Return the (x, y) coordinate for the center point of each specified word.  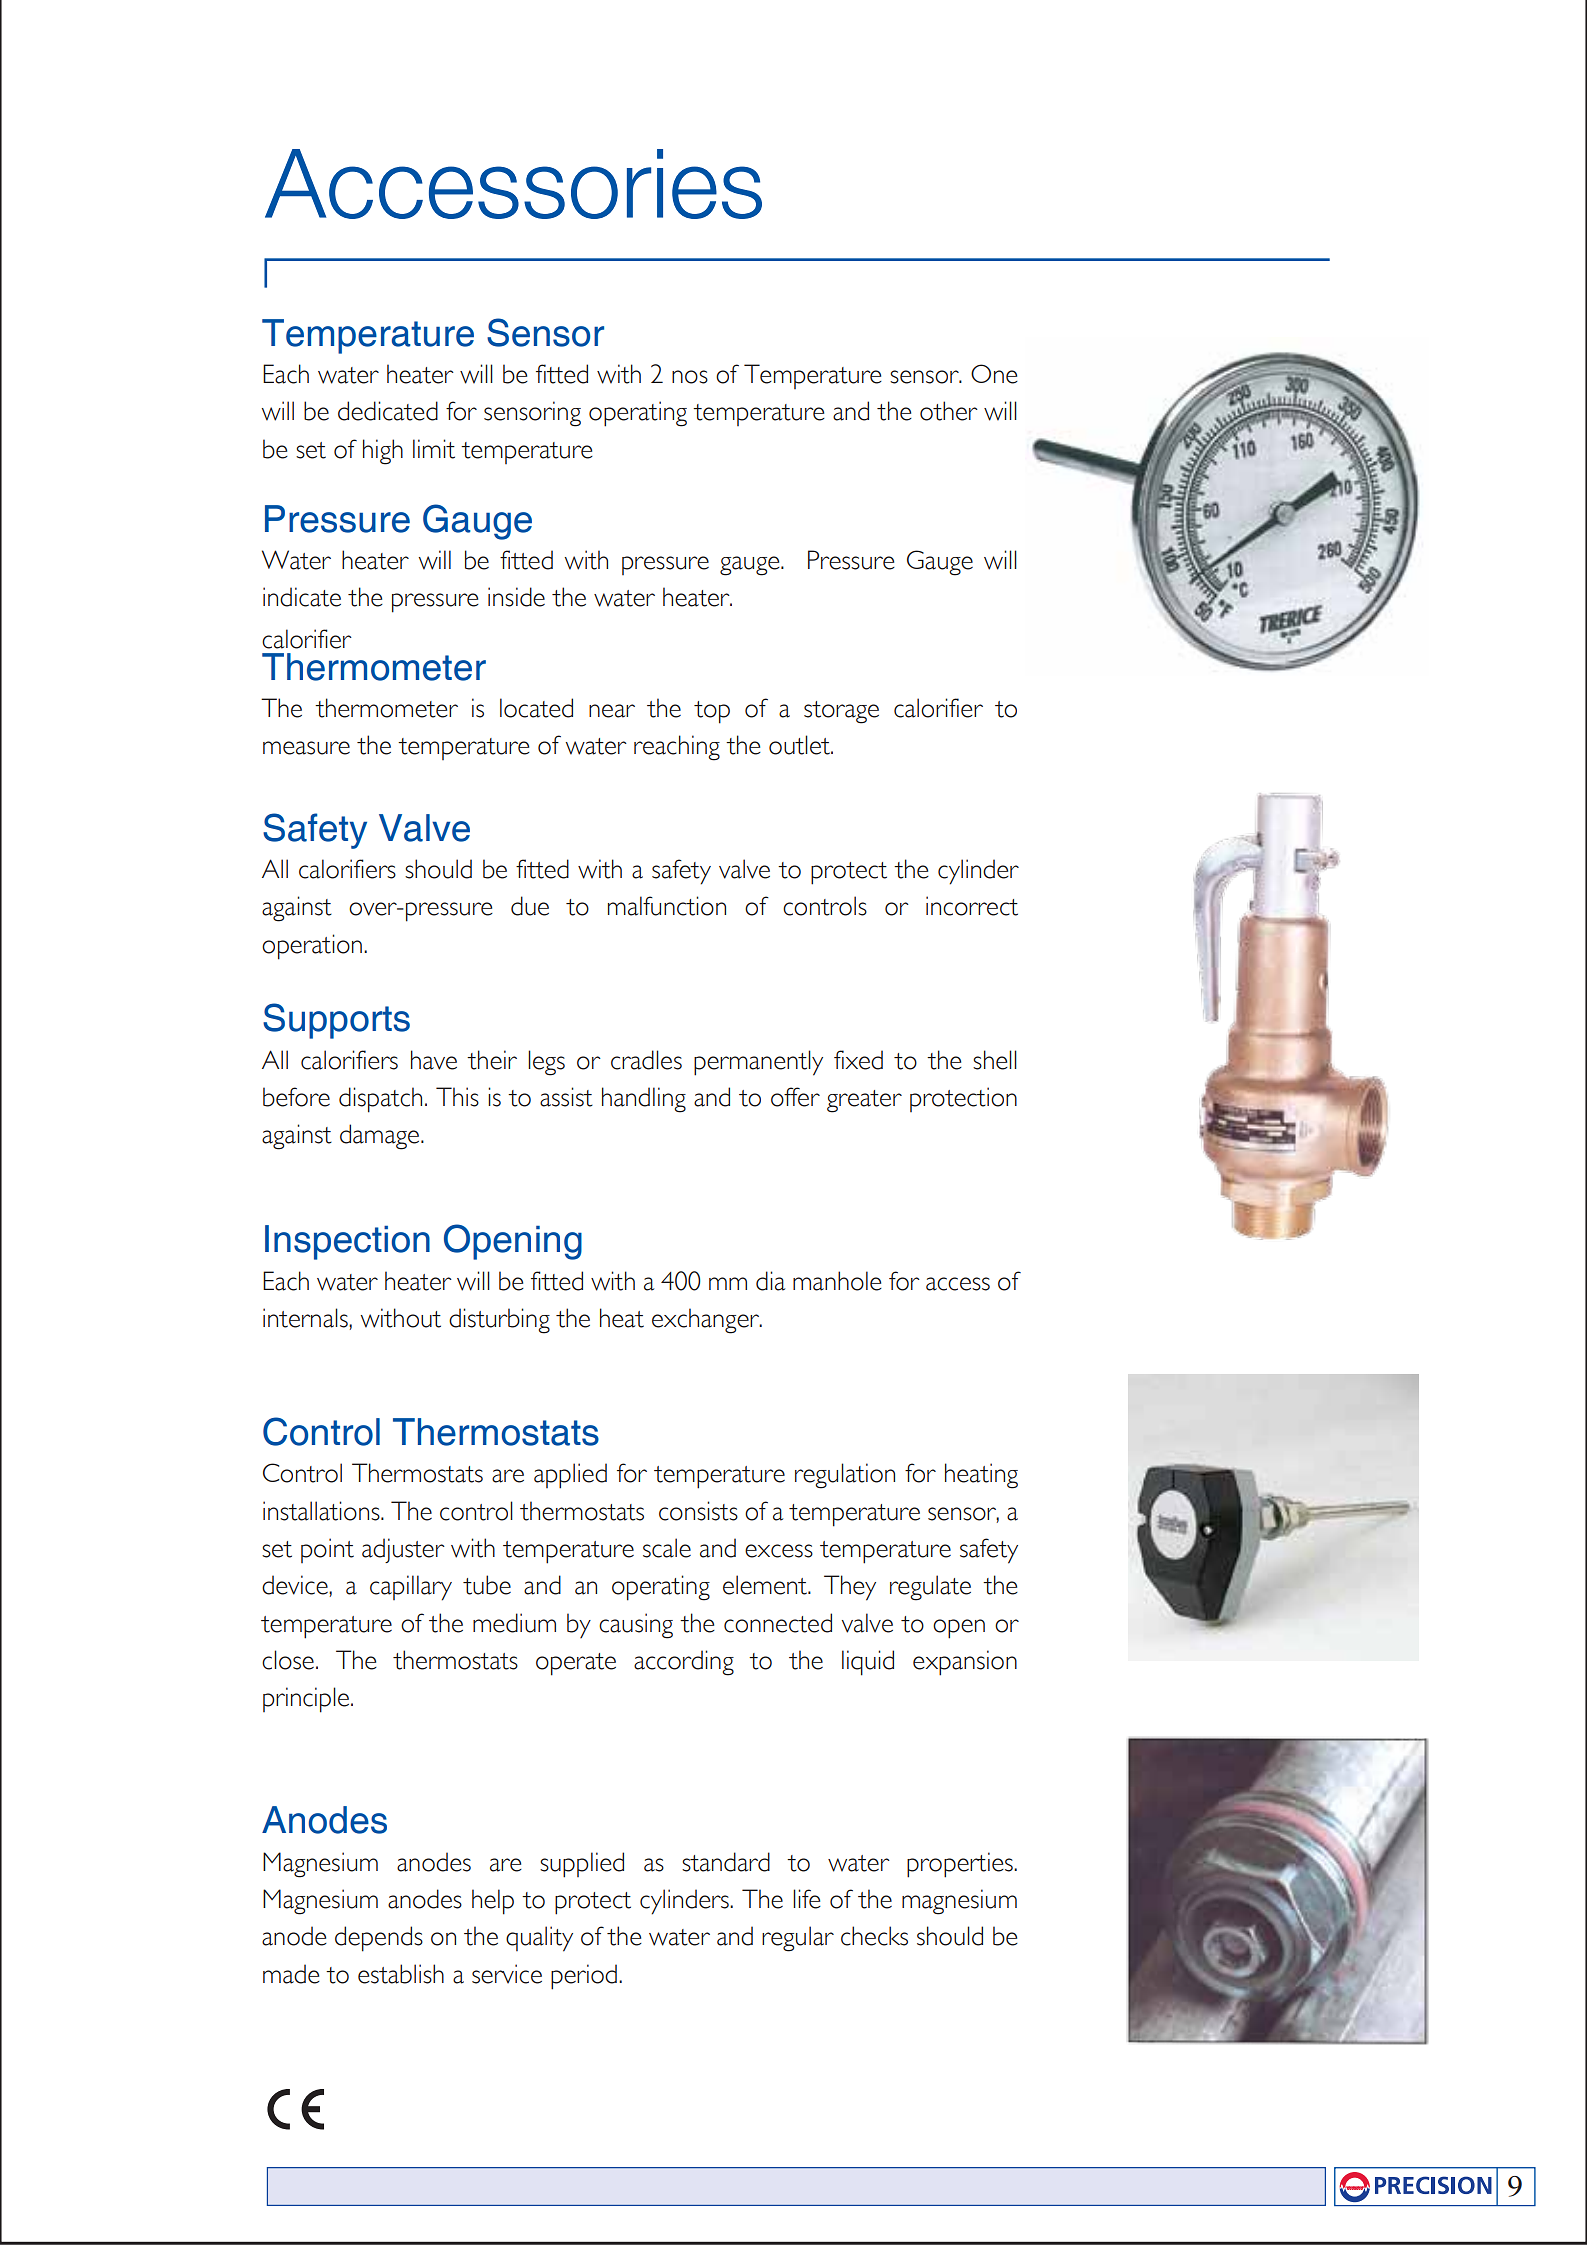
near (612, 711)
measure (306, 748)
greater (864, 1101)
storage (841, 712)
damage (381, 1137)
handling (644, 1100)
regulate (930, 1588)
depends (379, 1939)
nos (690, 377)
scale (667, 1548)
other (949, 411)
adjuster (403, 1550)
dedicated (388, 411)
